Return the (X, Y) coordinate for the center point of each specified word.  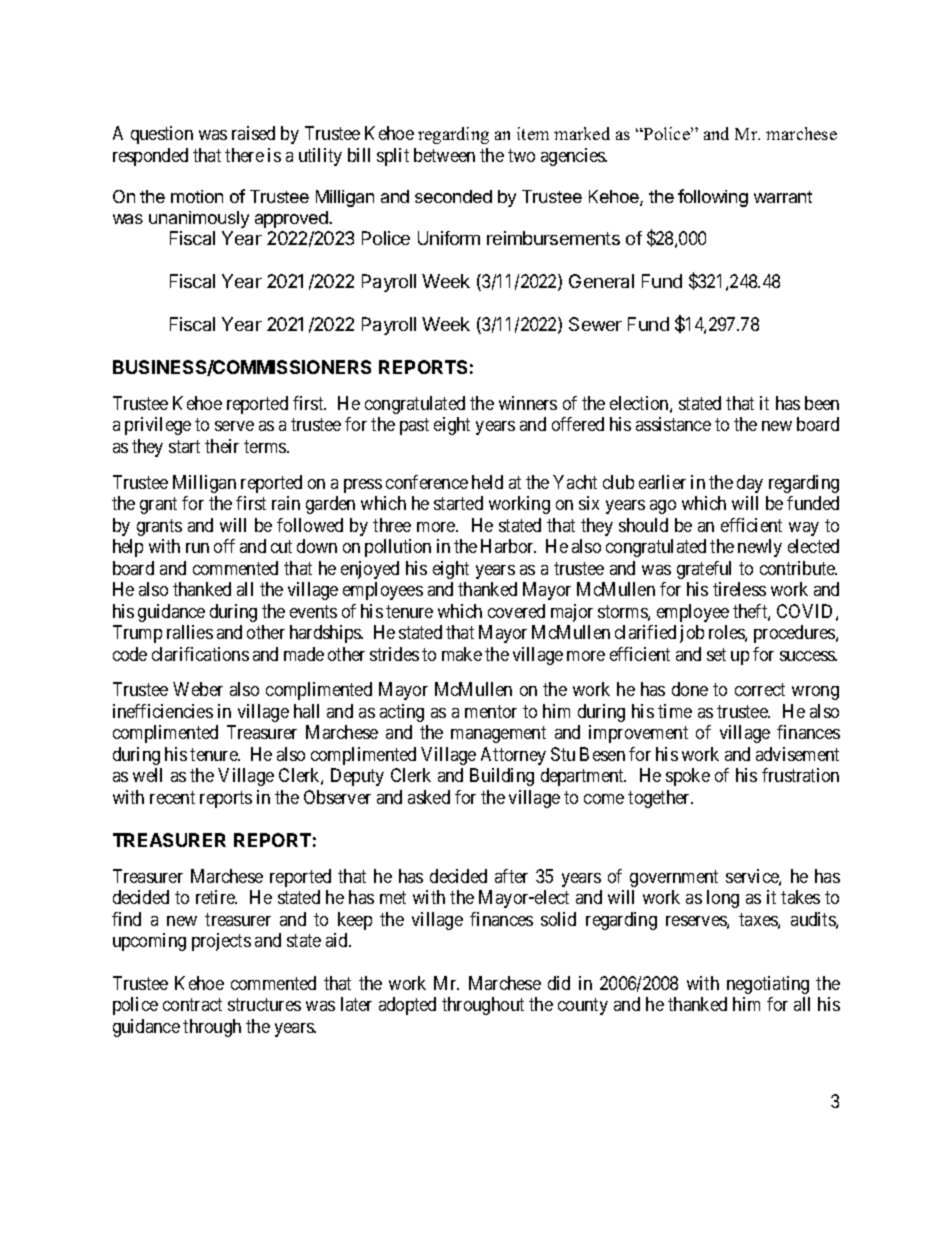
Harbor (508, 546)
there (244, 155)
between (444, 155)
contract (192, 1005)
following (713, 198)
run (197, 548)
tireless (739, 589)
